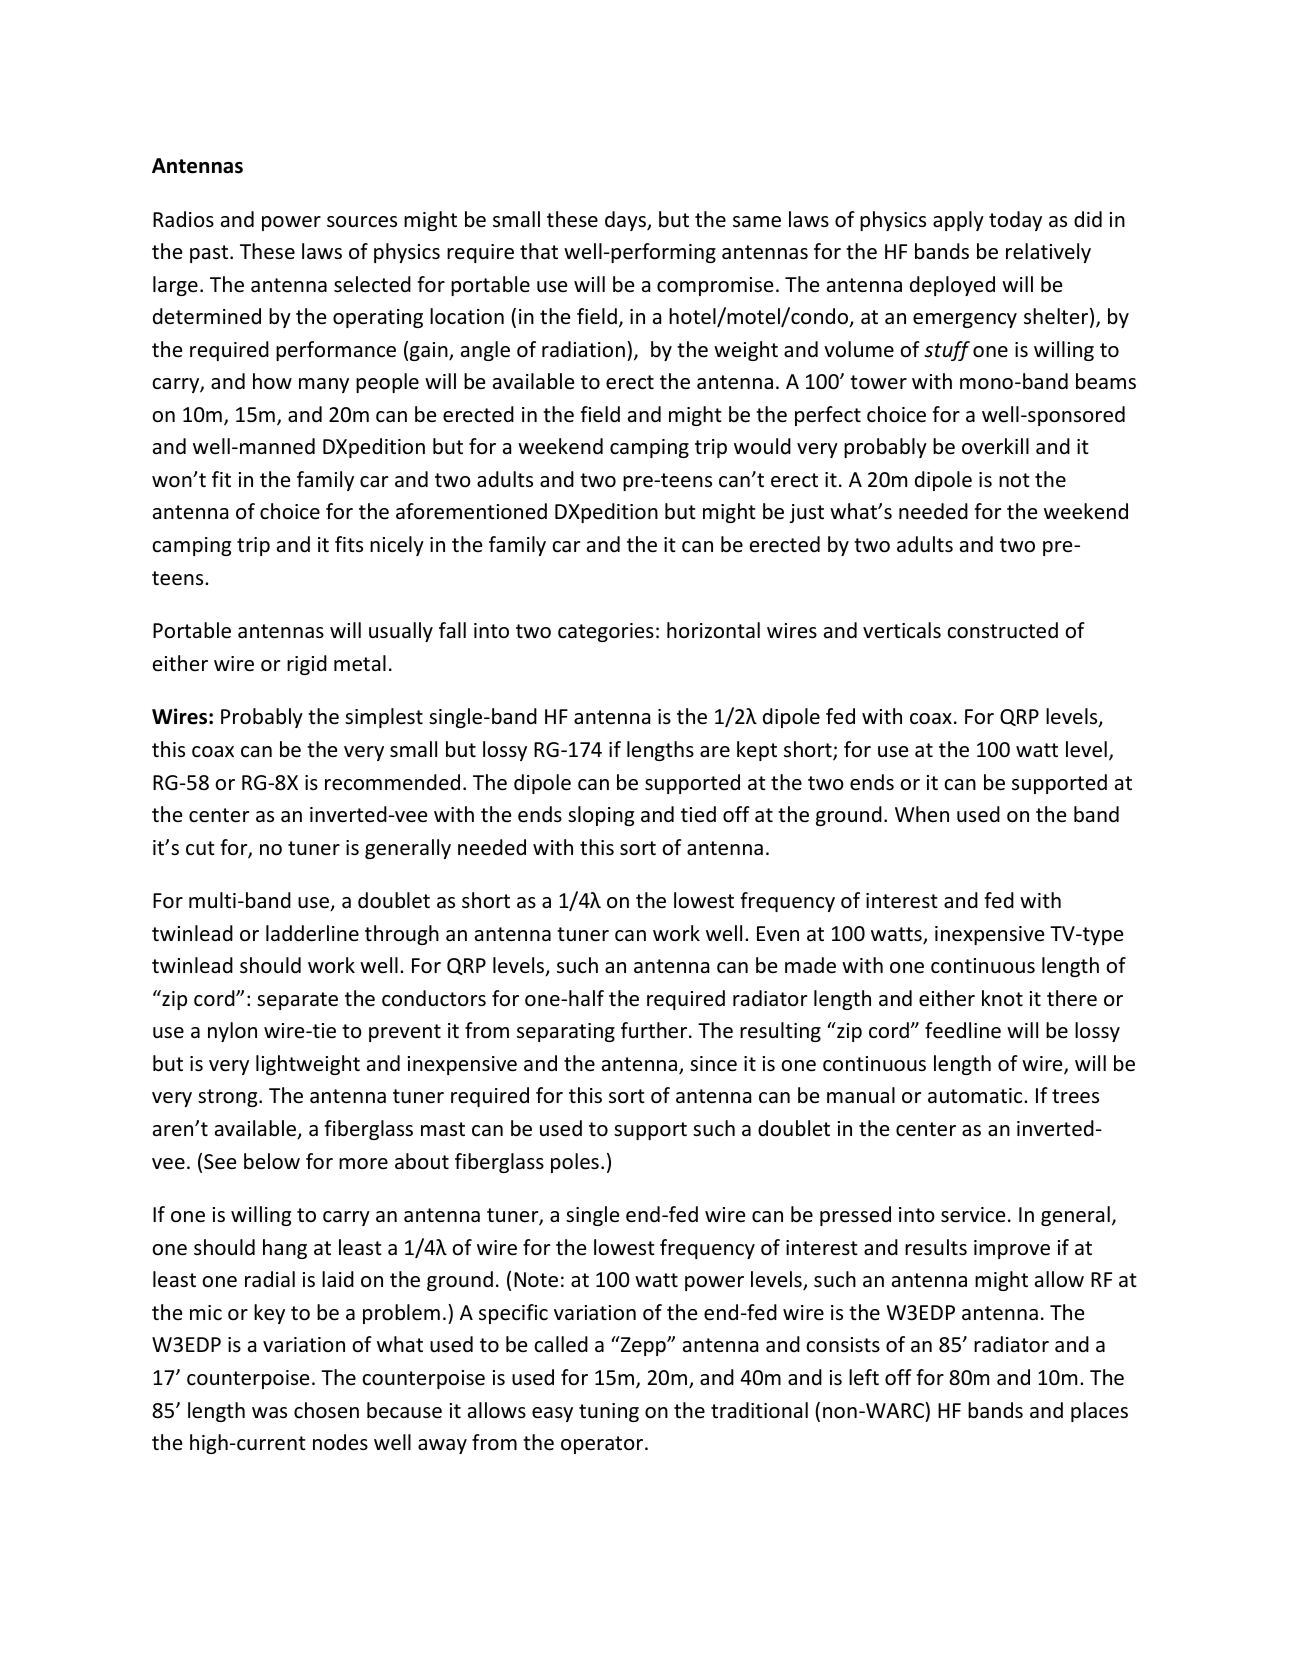  What do you see at coordinates (210, 254) in the screenshot?
I see `past` at bounding box center [210, 254].
